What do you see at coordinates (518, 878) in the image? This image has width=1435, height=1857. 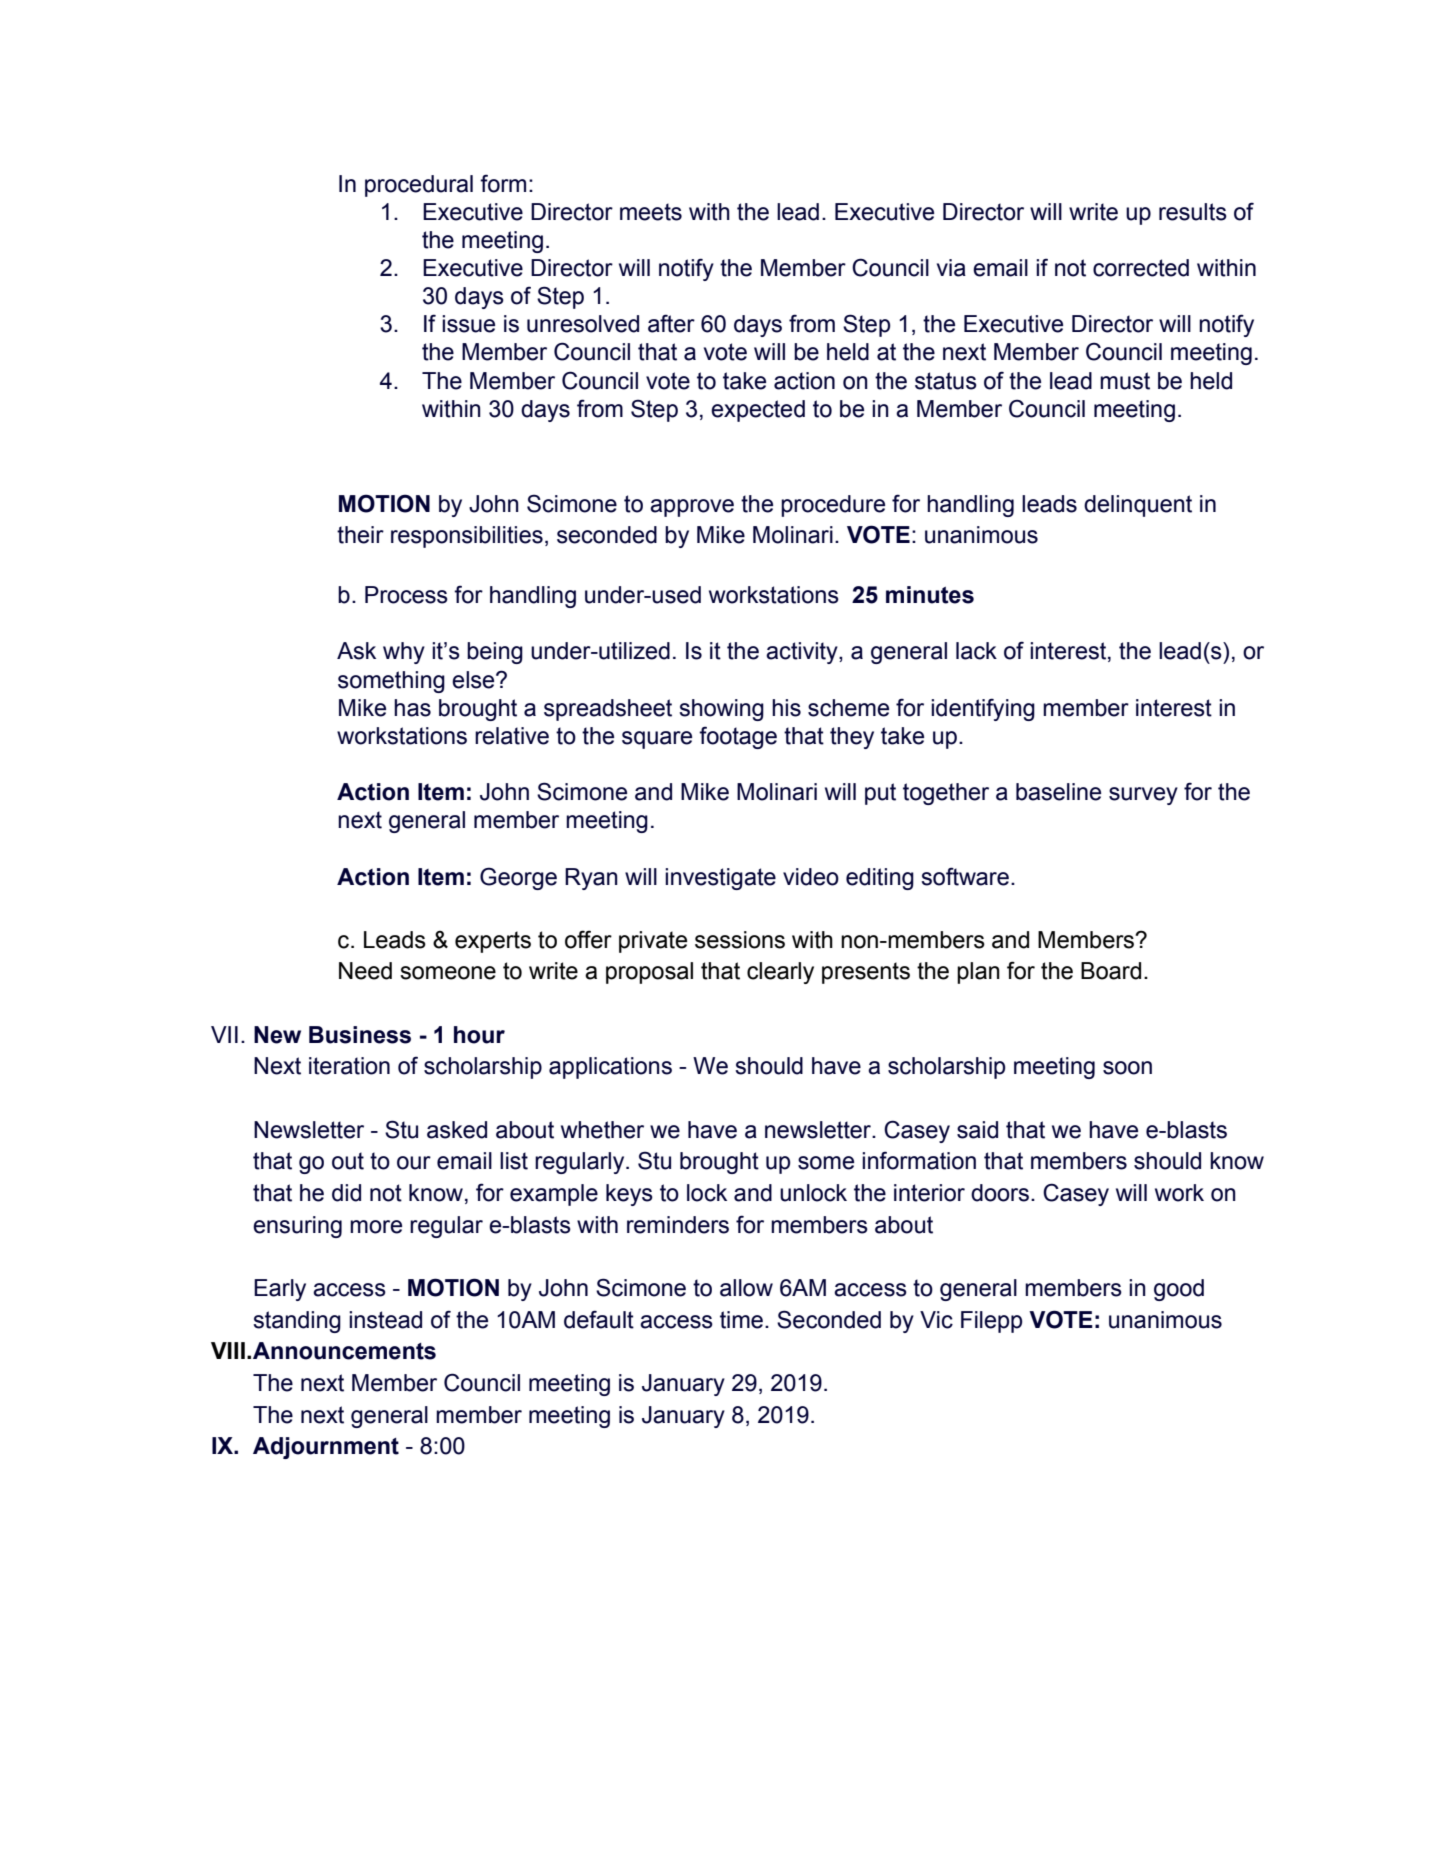 I see `George` at bounding box center [518, 878].
